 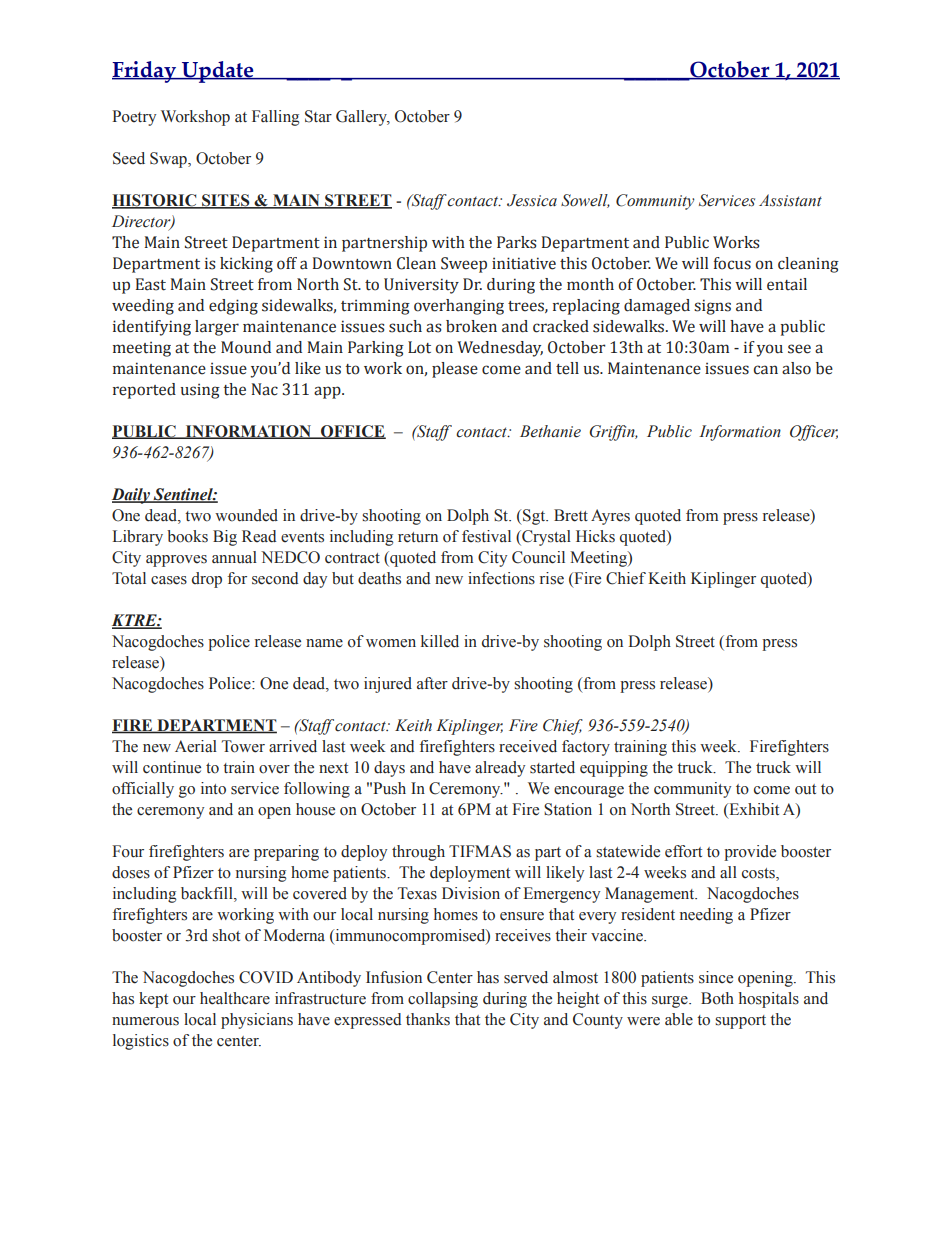 I want to click on healthcare, so click(x=235, y=998).
